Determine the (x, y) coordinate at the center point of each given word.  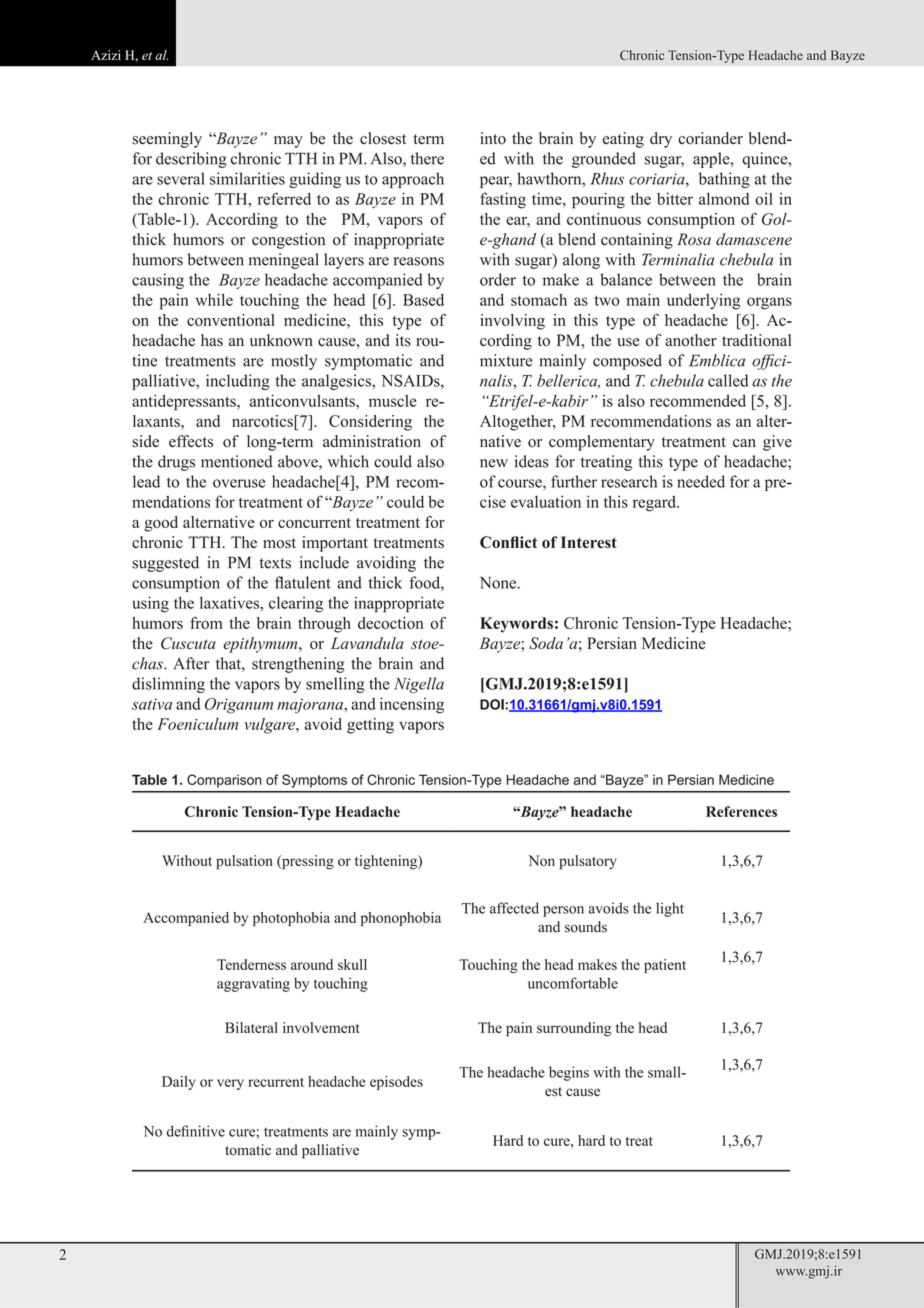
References (741, 811)
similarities (247, 178)
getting (370, 726)
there (427, 158)
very (230, 1084)
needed (701, 481)
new (494, 463)
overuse (239, 483)
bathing (724, 180)
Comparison (224, 781)
